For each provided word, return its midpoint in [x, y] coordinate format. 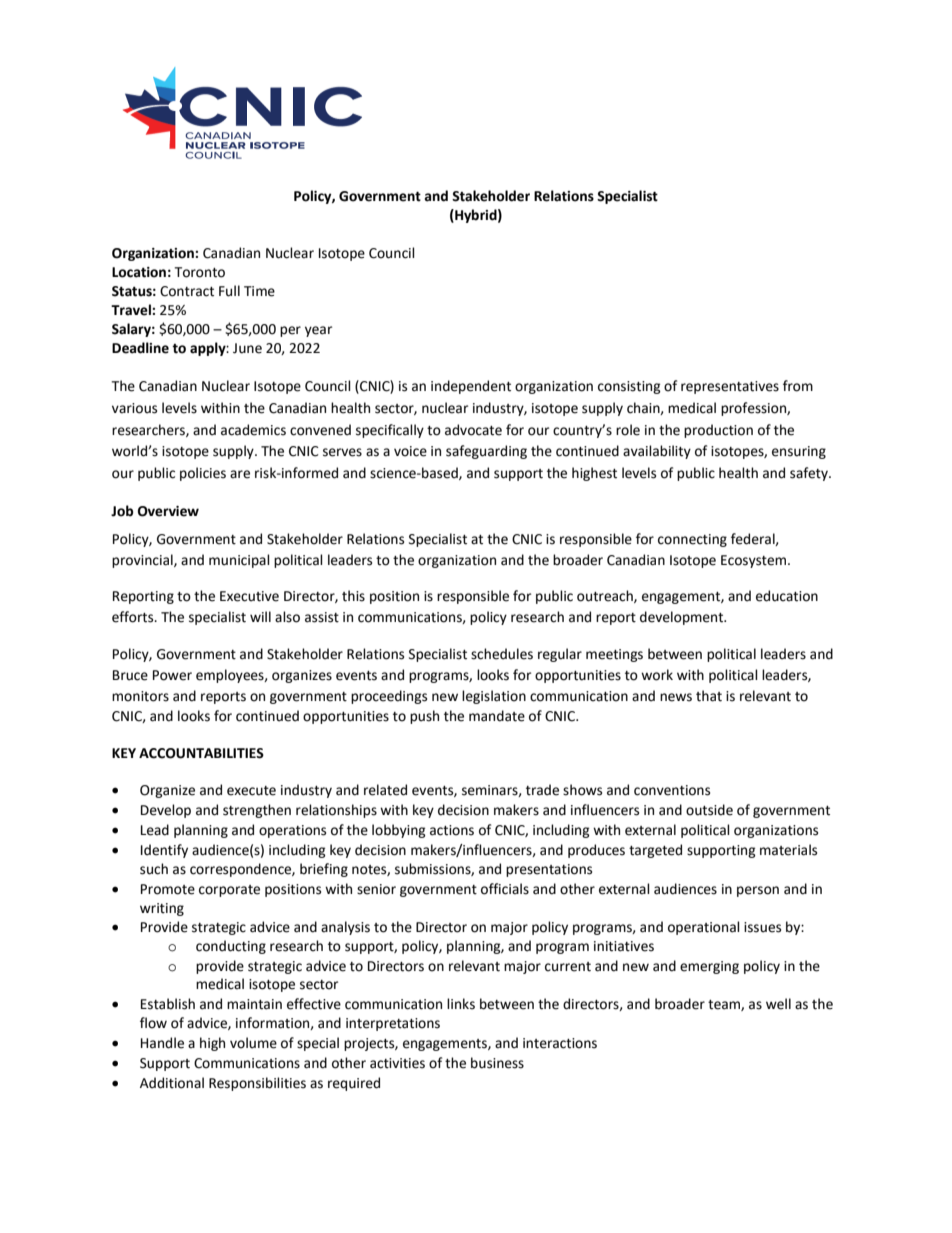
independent [471, 387]
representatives [730, 387]
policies [203, 474]
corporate [229, 891]
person [758, 891]
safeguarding [486, 452]
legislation [494, 697]
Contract [187, 291]
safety [810, 474]
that [709, 696]
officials [505, 889]
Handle [162, 1043]
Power [172, 675]
